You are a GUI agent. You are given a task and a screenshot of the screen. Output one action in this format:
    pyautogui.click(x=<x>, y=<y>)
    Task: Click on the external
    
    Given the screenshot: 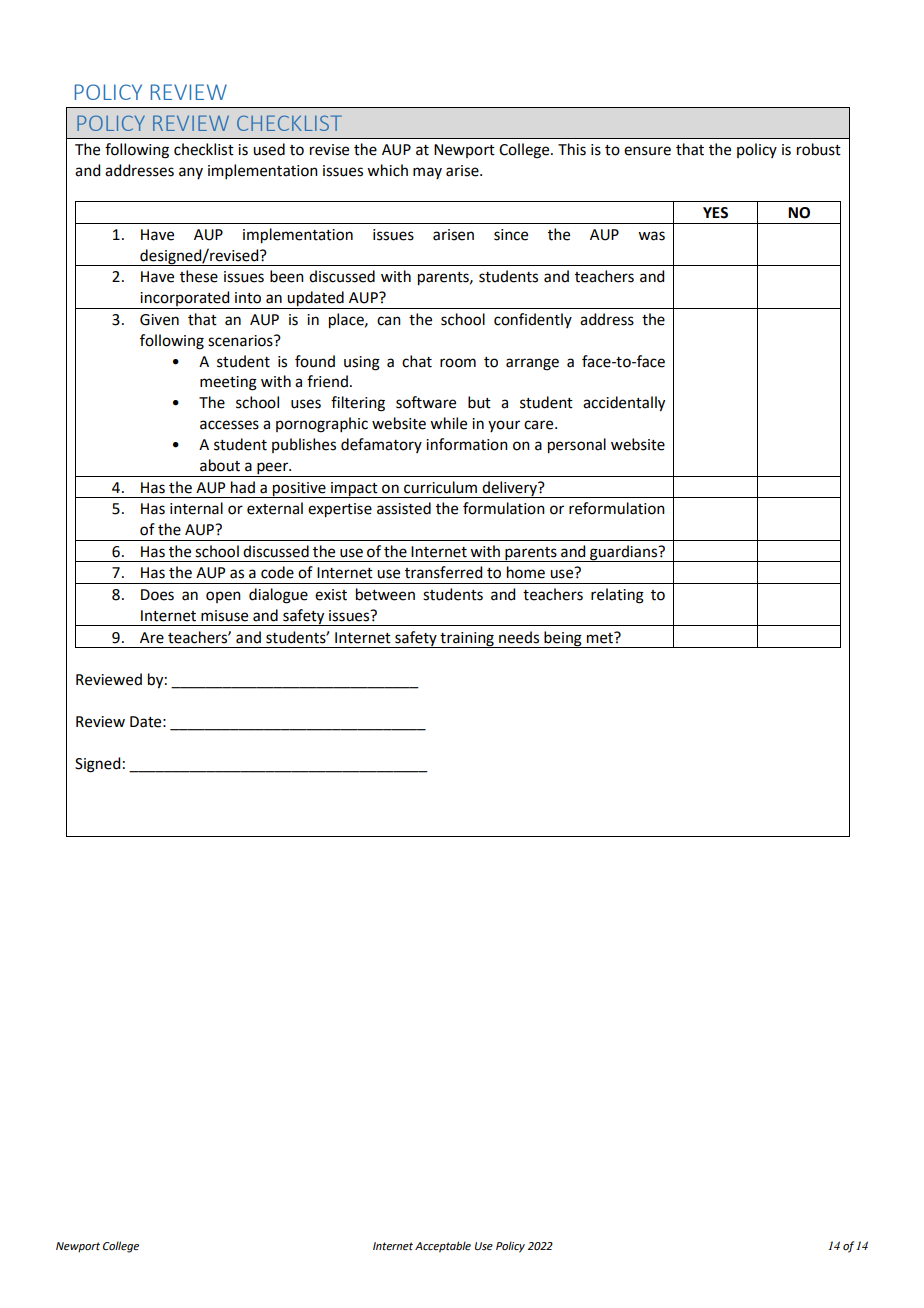 What is the action you would take?
    pyautogui.click(x=275, y=508)
